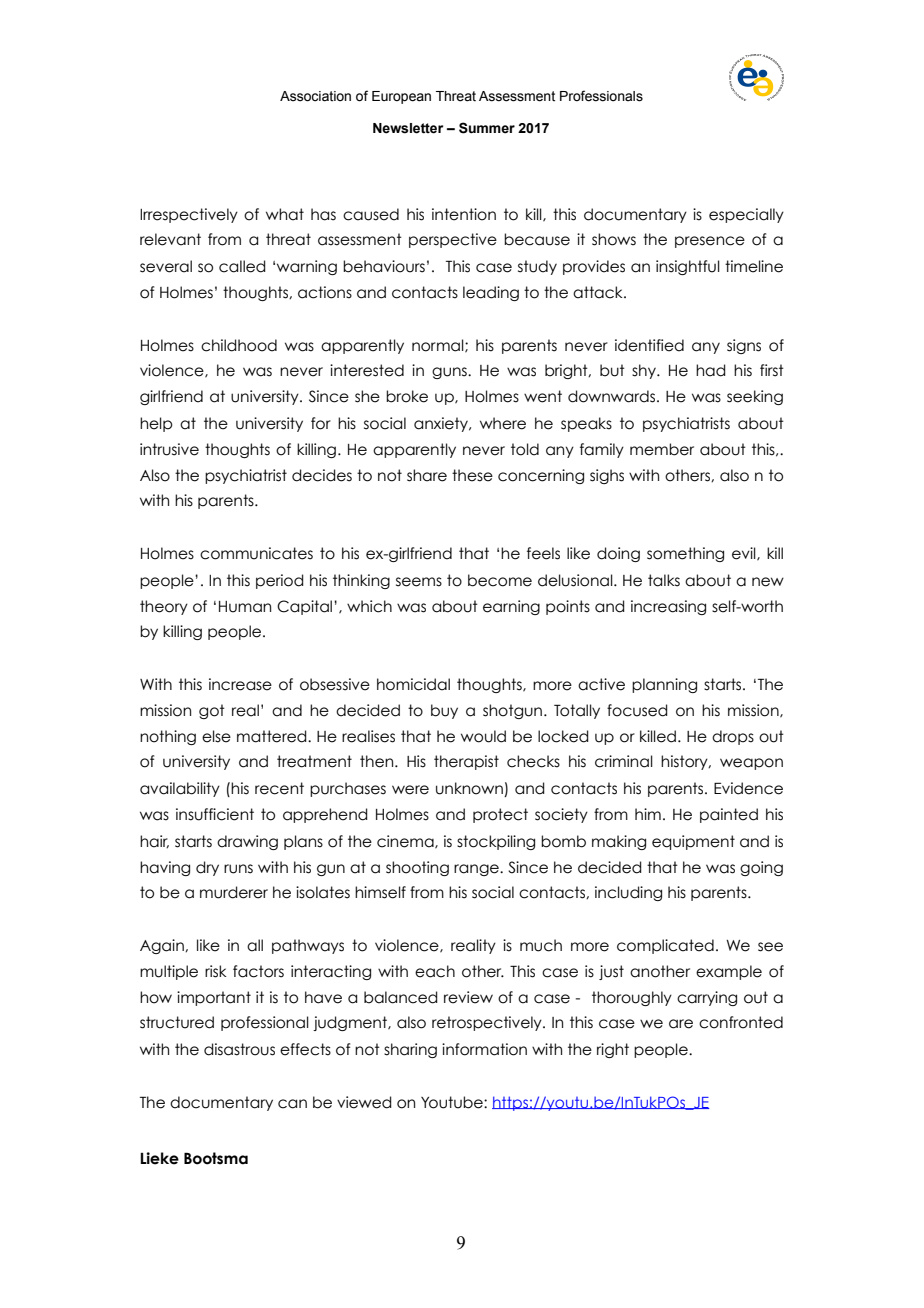  Describe the element at coordinates (487, 128) in the screenshot. I see `Summer` at that location.
